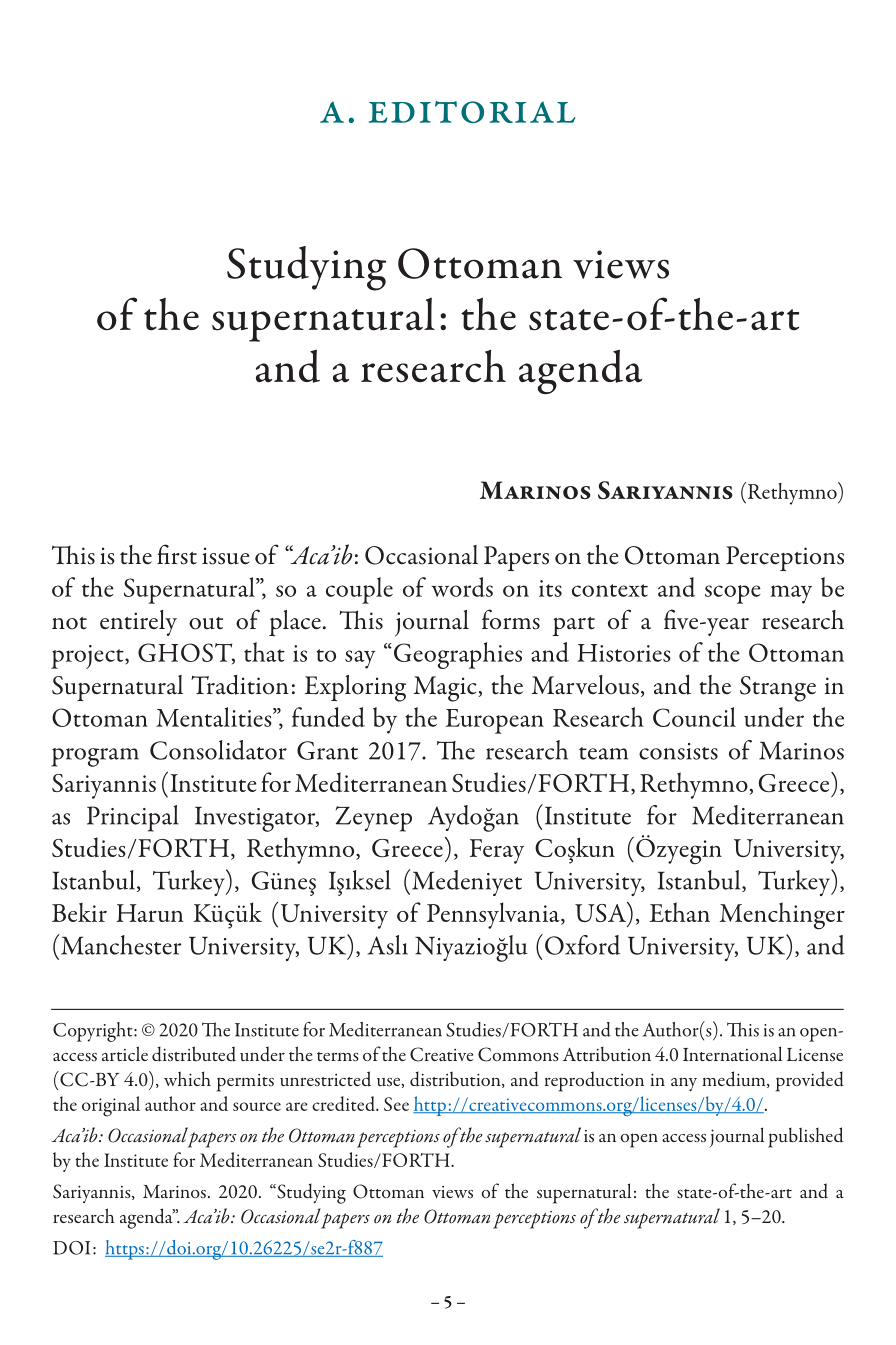 The width and height of the image is (896, 1345). Describe the element at coordinates (733, 594) in the image. I see `scope` at that location.
